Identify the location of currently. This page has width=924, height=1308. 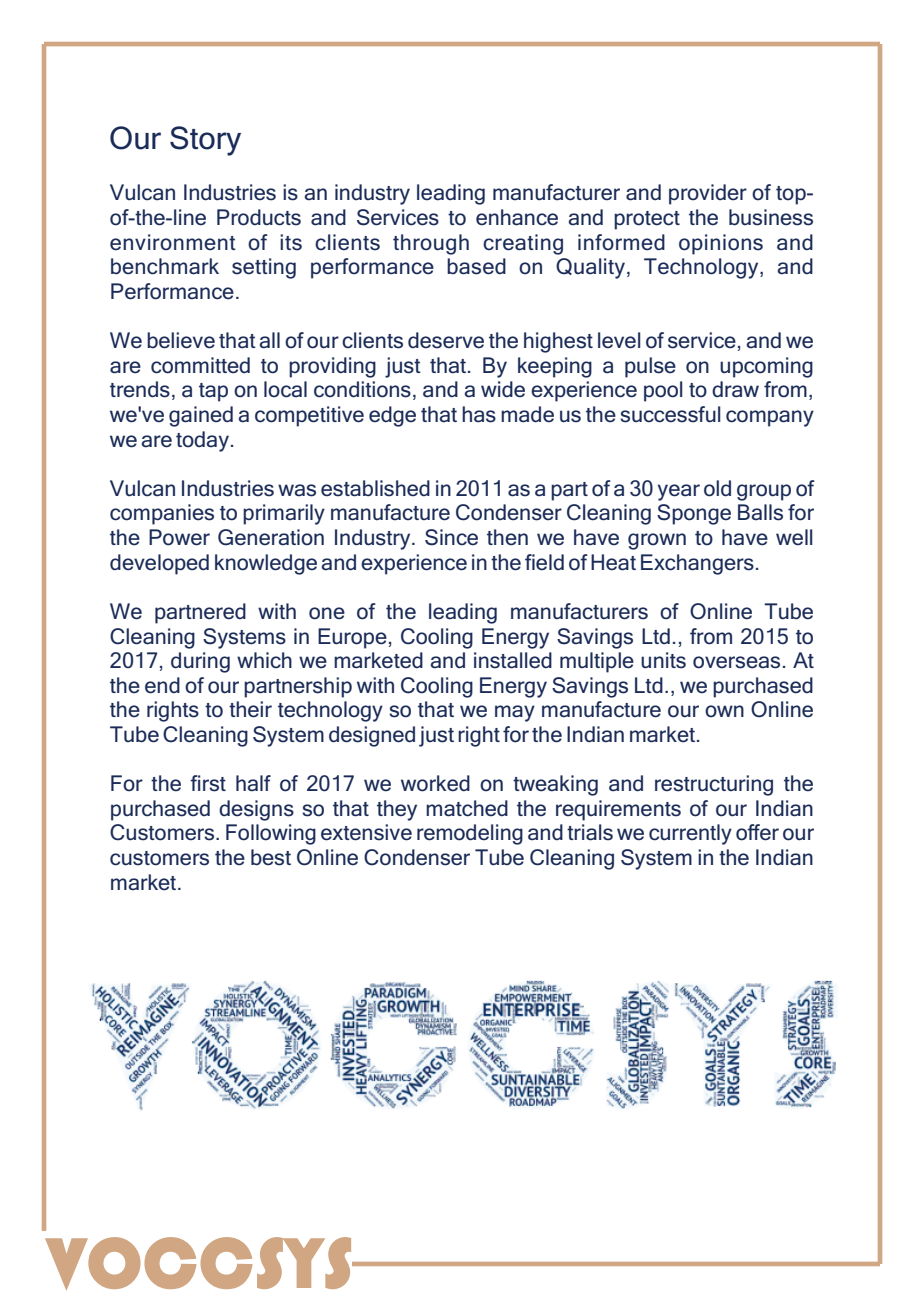
(690, 834).
